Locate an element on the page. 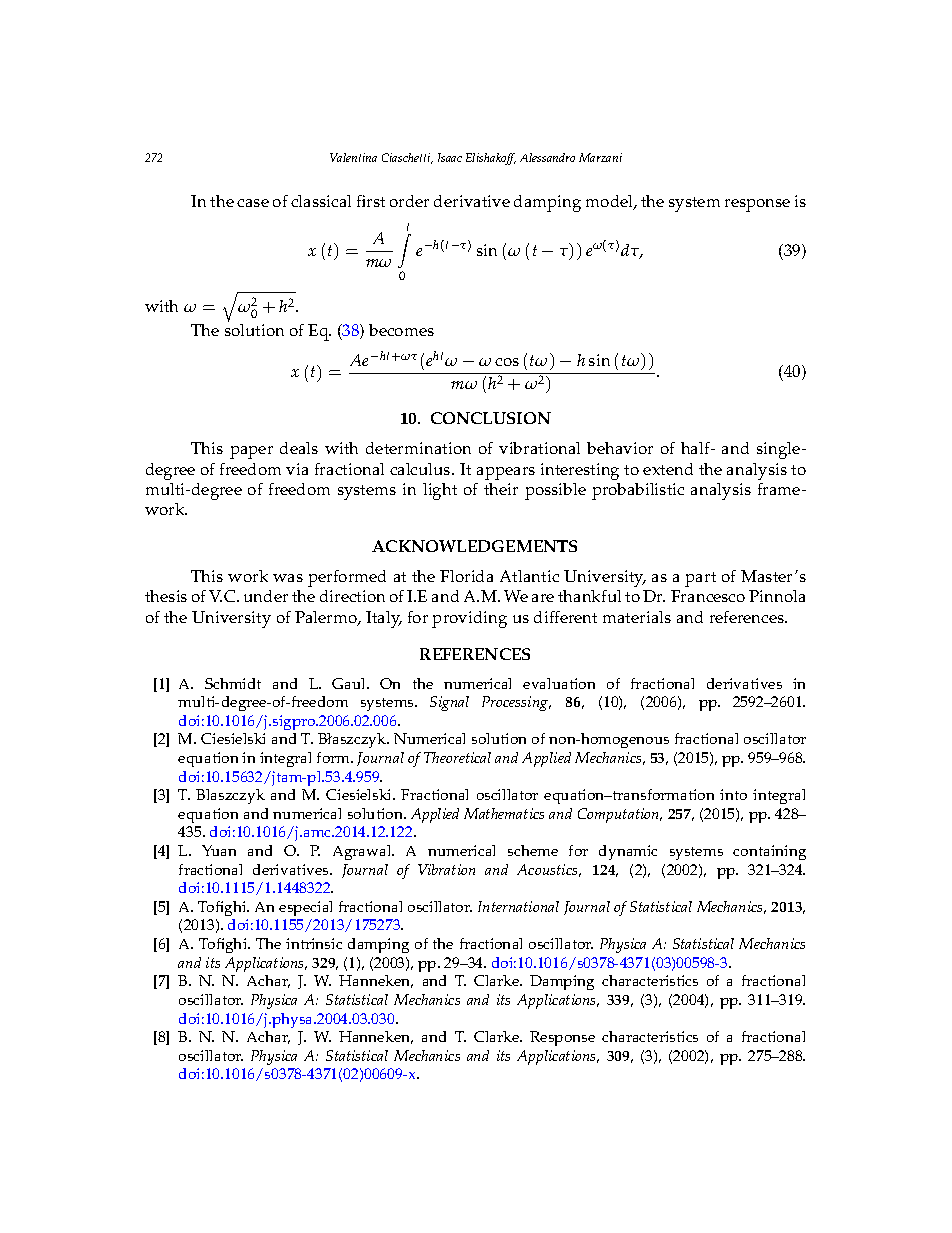 This image has height=1233, width=952. especial is located at coordinates (305, 908).
